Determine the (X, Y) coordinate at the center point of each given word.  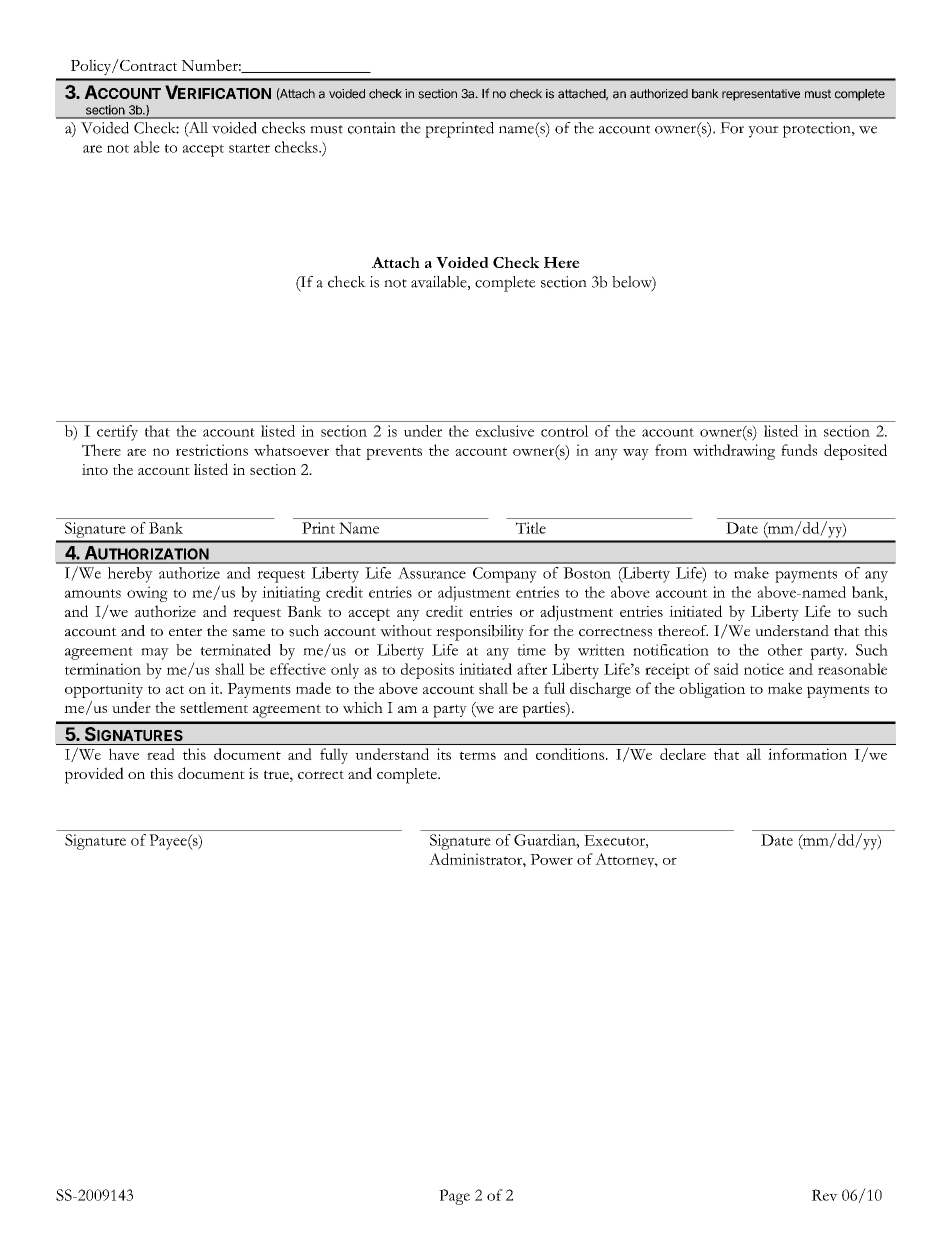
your (763, 132)
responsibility (480, 633)
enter (185, 632)
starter (249, 148)
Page (454, 1197)
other (785, 650)
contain (372, 128)
